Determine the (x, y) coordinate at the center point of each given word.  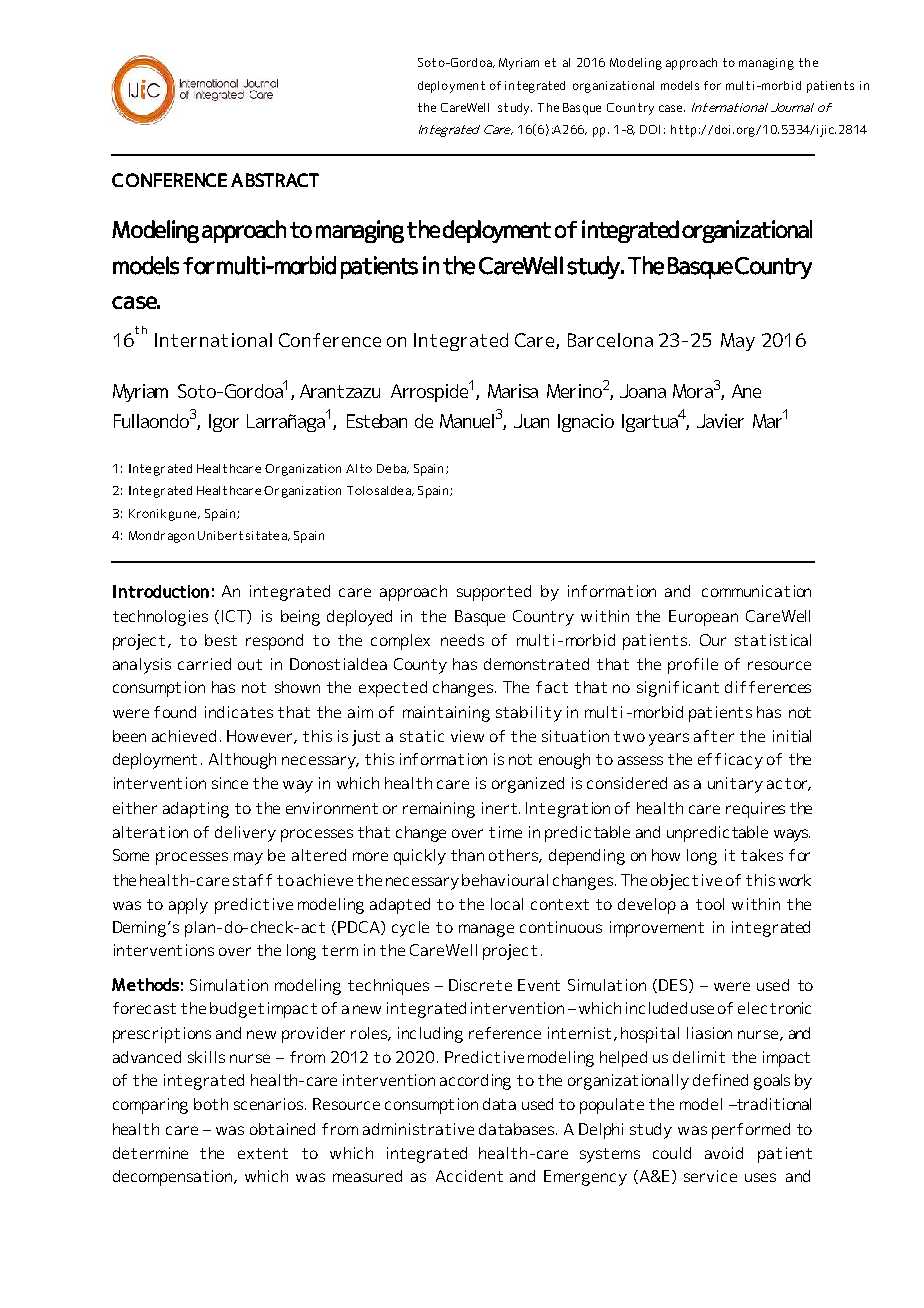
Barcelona (610, 340)
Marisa (513, 391)
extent (263, 1153)
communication (756, 591)
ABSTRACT (275, 180)
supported (494, 593)
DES (674, 986)
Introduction (161, 591)
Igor (224, 423)
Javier (720, 421)
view (467, 736)
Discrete (480, 985)
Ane (746, 391)
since (230, 783)
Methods (145, 984)
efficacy (730, 761)
